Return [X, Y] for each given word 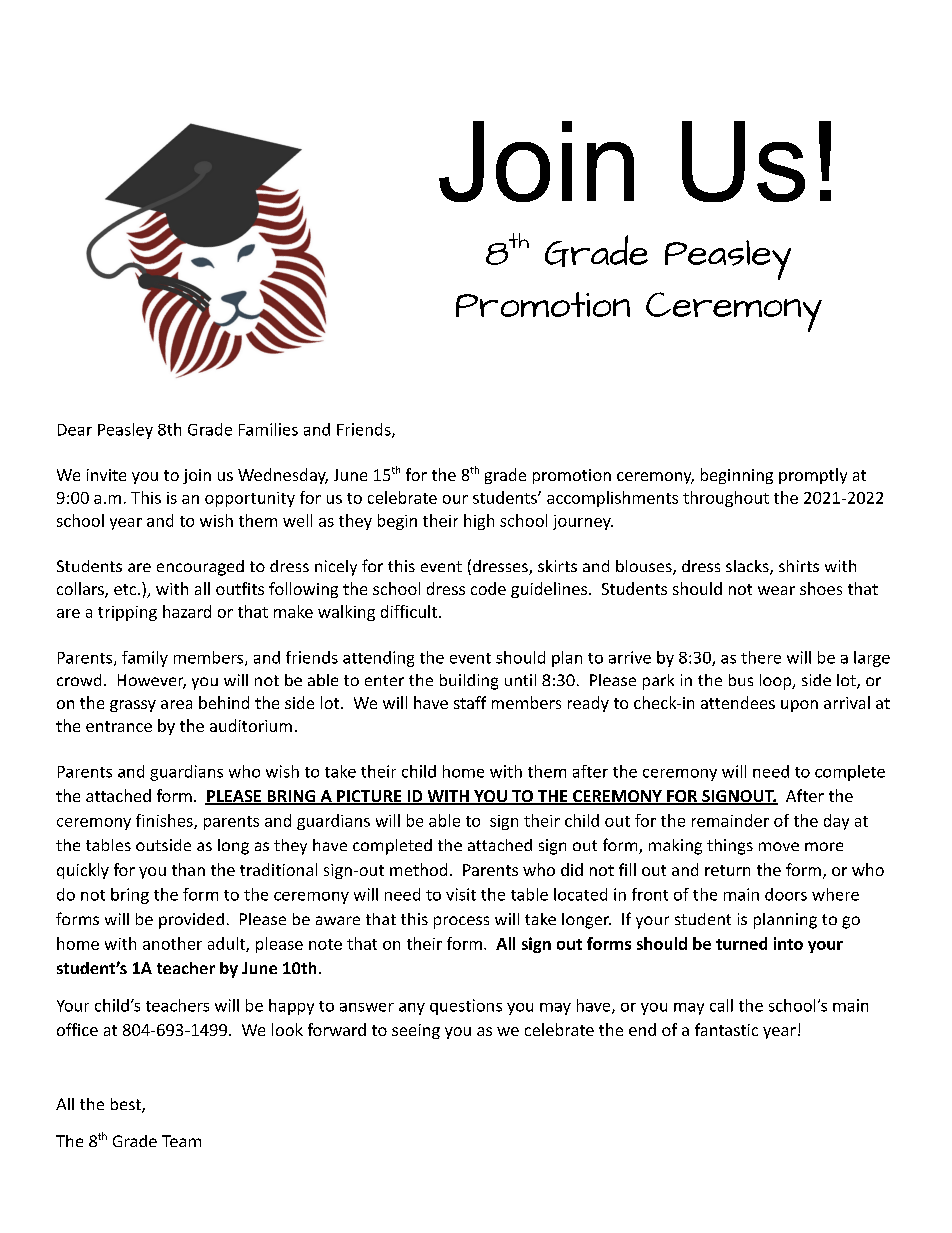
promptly [813, 476]
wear [776, 590]
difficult [409, 611]
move [779, 846]
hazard [187, 611]
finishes [165, 821]
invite [106, 475]
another [172, 943]
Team [181, 1141]
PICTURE [369, 797]
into [788, 943]
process [461, 922]
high [479, 522]
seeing [416, 1031]
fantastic [726, 1029]
